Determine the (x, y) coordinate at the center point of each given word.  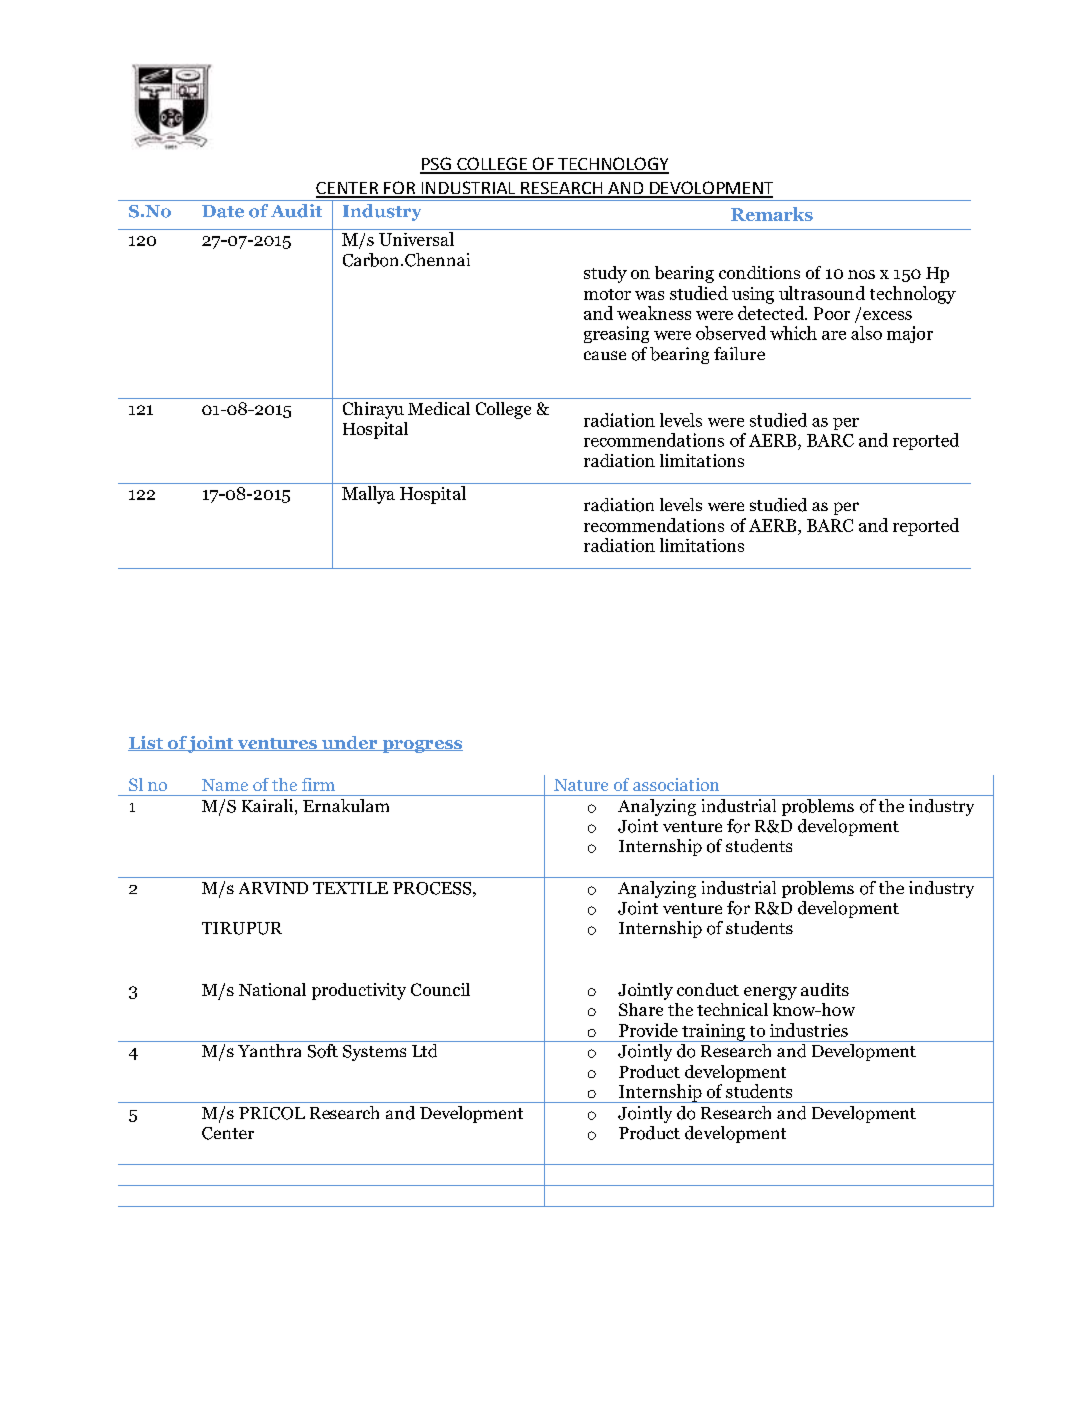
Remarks (772, 214)
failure (739, 353)
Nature (581, 785)
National (272, 989)
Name (225, 785)
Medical (439, 408)
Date (223, 211)
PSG (436, 165)
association (676, 784)
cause (605, 355)
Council (440, 989)
